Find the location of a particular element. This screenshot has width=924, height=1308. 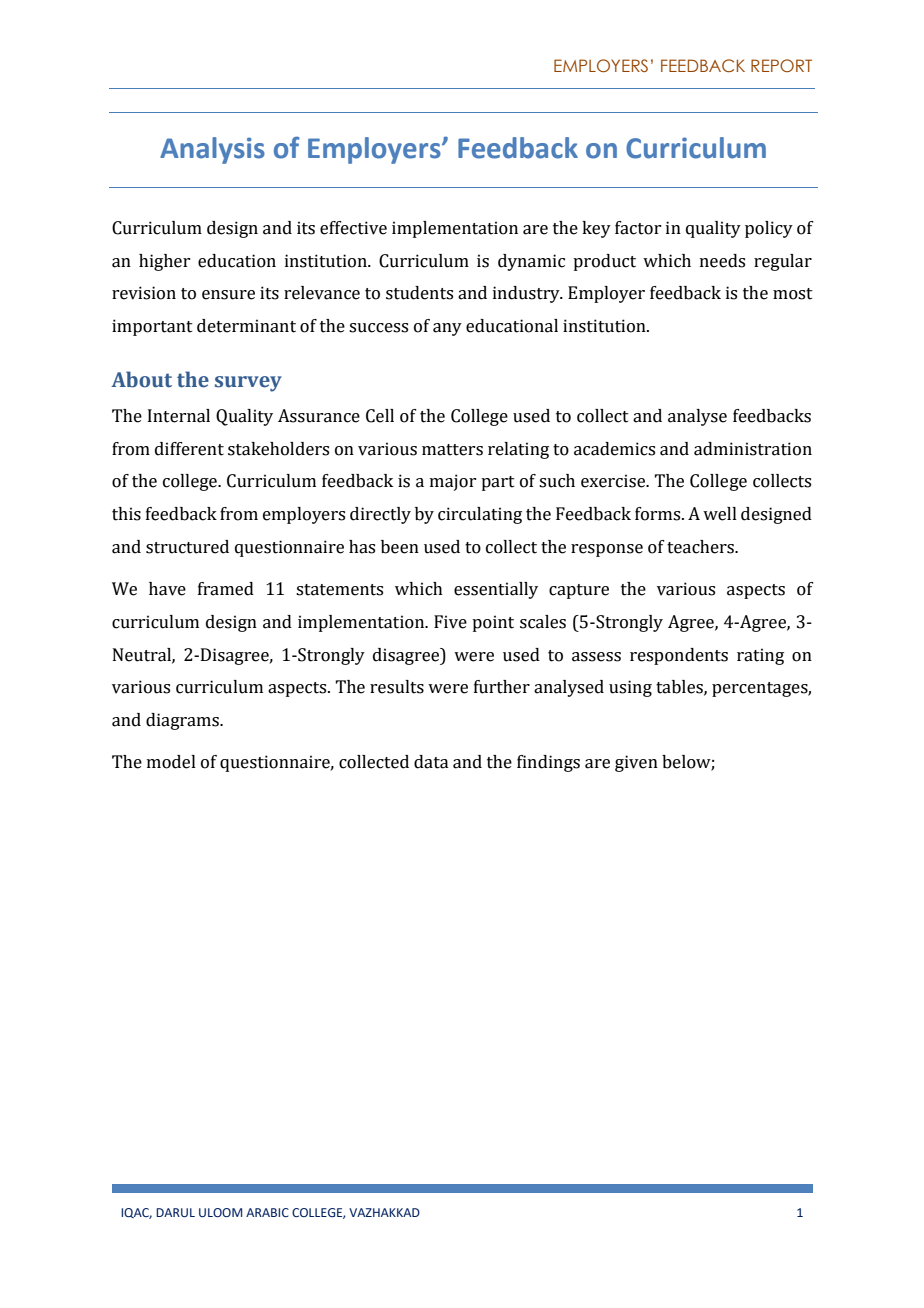

DARUL is located at coordinates (175, 1212).
